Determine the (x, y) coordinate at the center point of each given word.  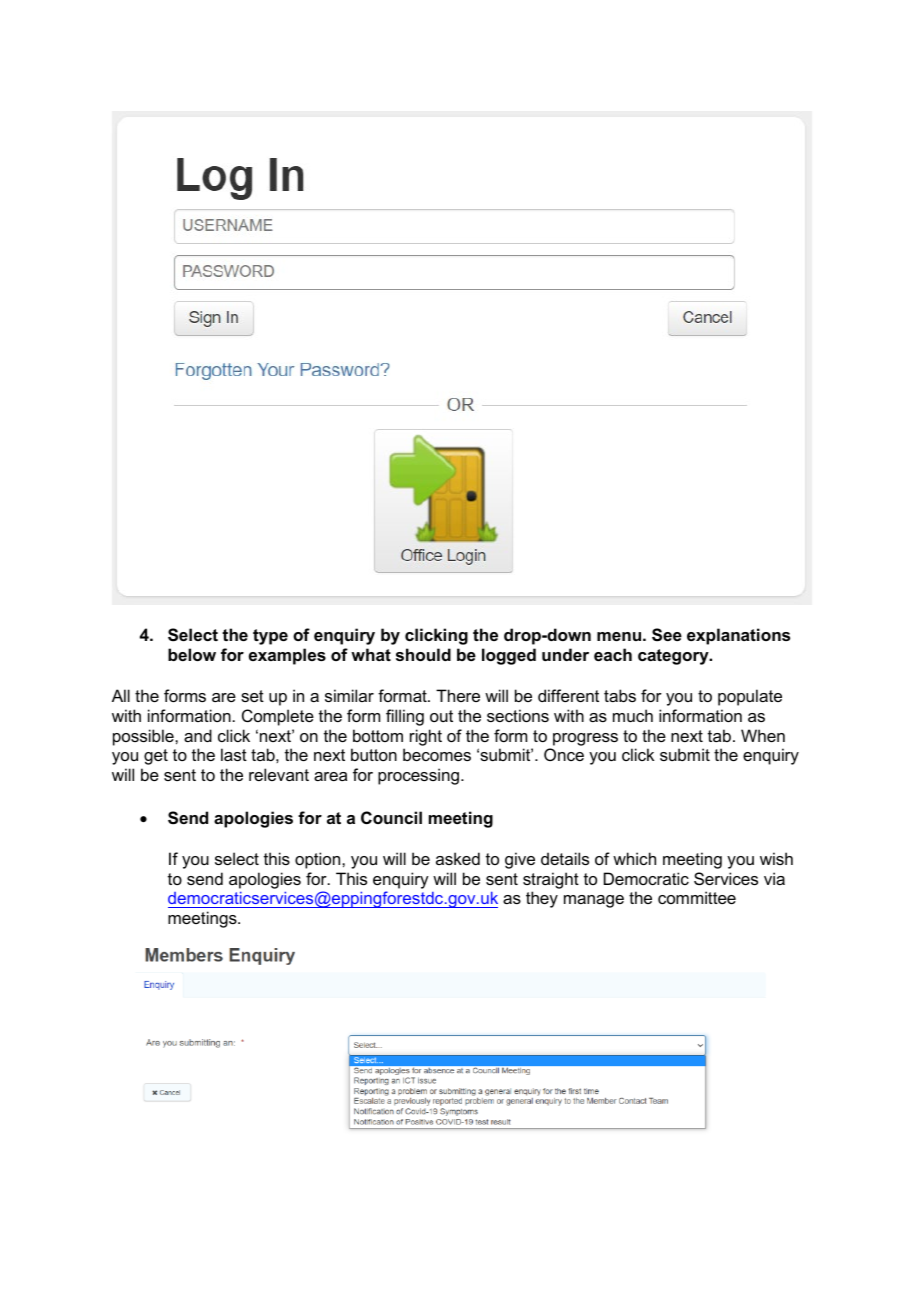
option (319, 860)
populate (750, 697)
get (156, 757)
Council (391, 817)
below (192, 654)
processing (418, 776)
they (542, 899)
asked (458, 858)
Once (564, 754)
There (458, 695)
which (634, 858)
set (252, 696)
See (667, 635)
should (423, 654)
